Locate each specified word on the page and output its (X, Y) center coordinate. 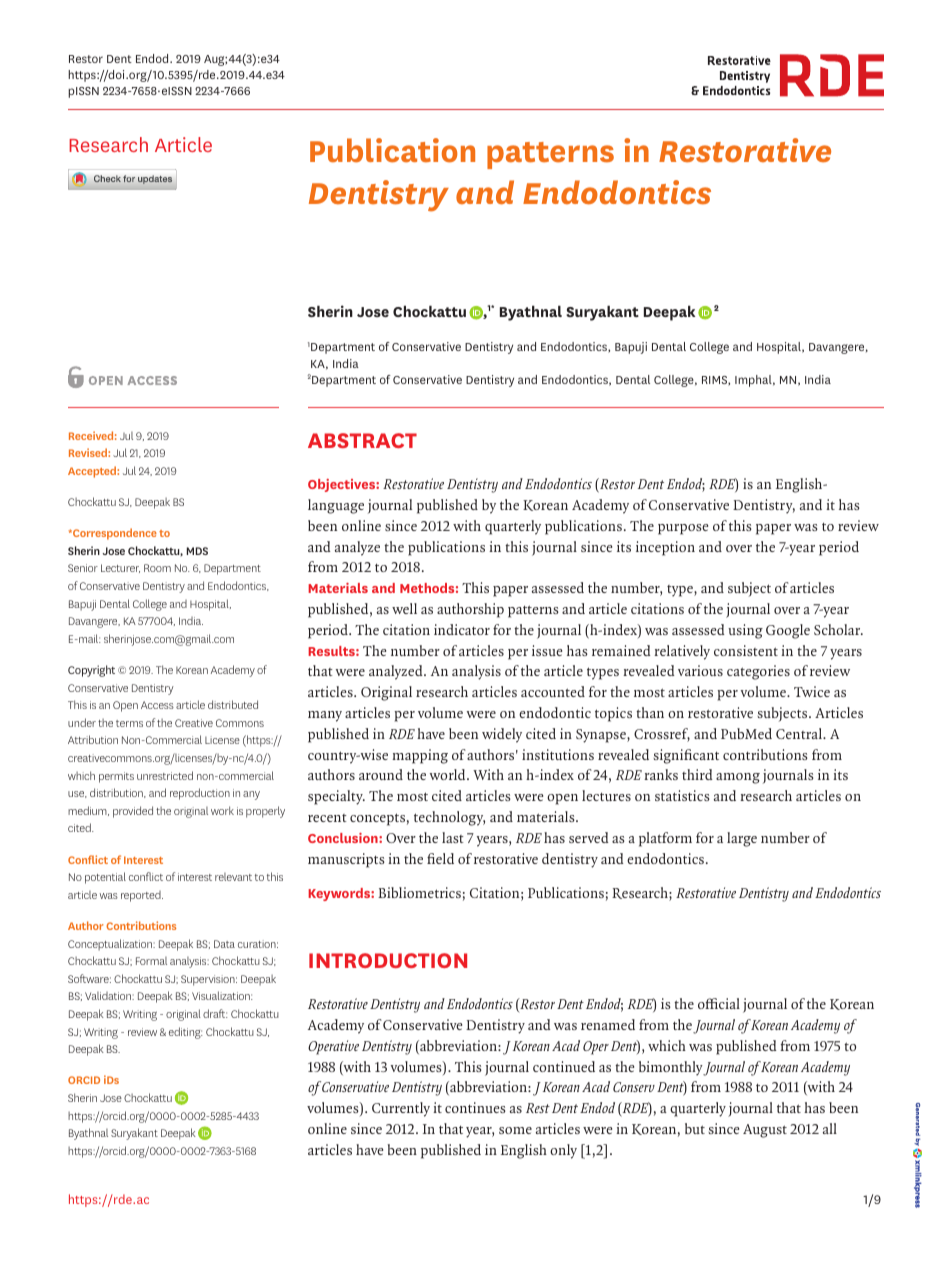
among (738, 778)
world (449, 774)
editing (186, 1033)
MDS (197, 551)
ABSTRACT (362, 440)
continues (475, 1107)
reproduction (200, 794)
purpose (683, 529)
